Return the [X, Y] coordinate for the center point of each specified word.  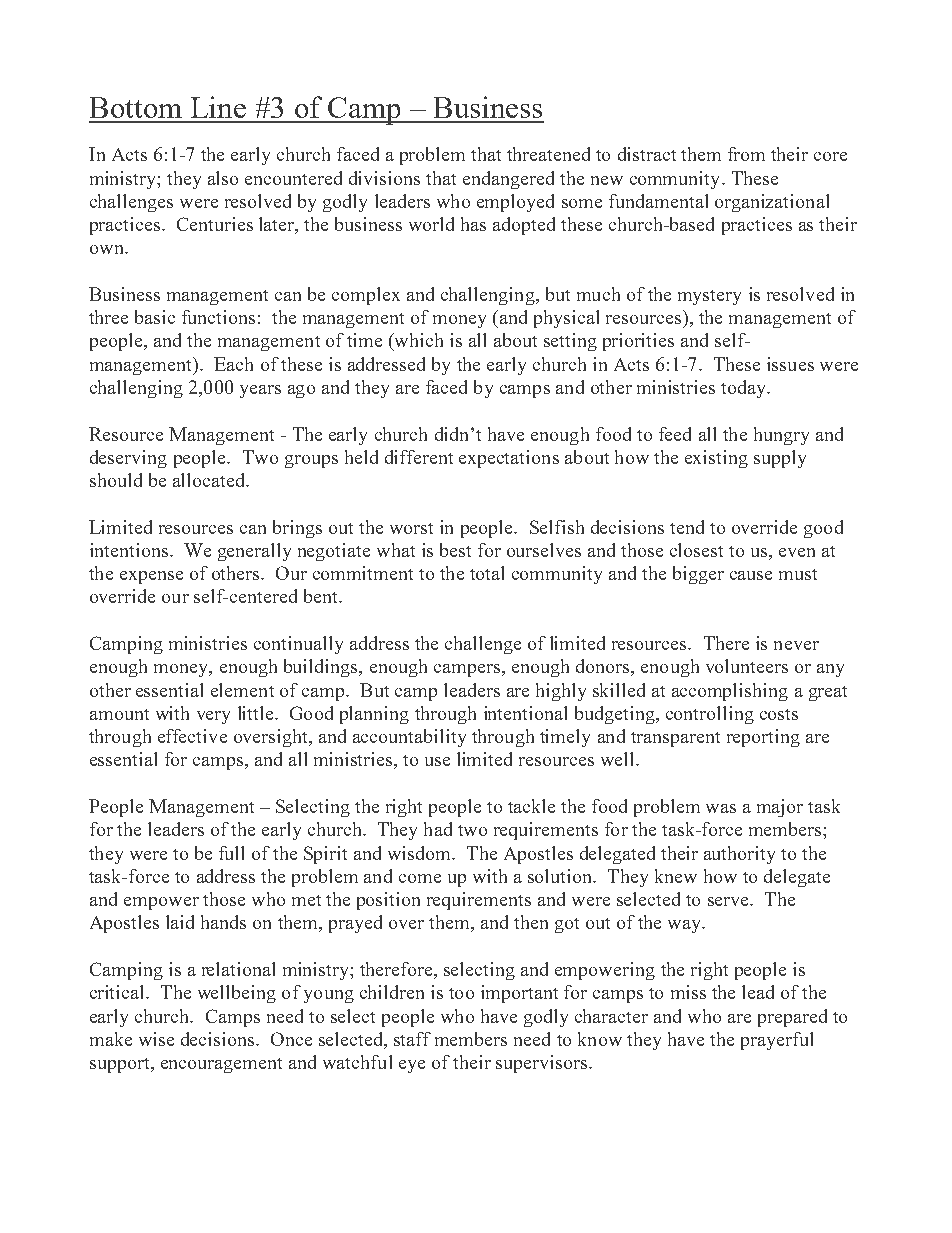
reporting [763, 738]
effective [192, 736]
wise [156, 1039]
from [746, 154]
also [223, 178]
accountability [409, 738]
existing [716, 459]
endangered [508, 180]
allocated [210, 480]
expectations [509, 459]
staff [412, 1039]
